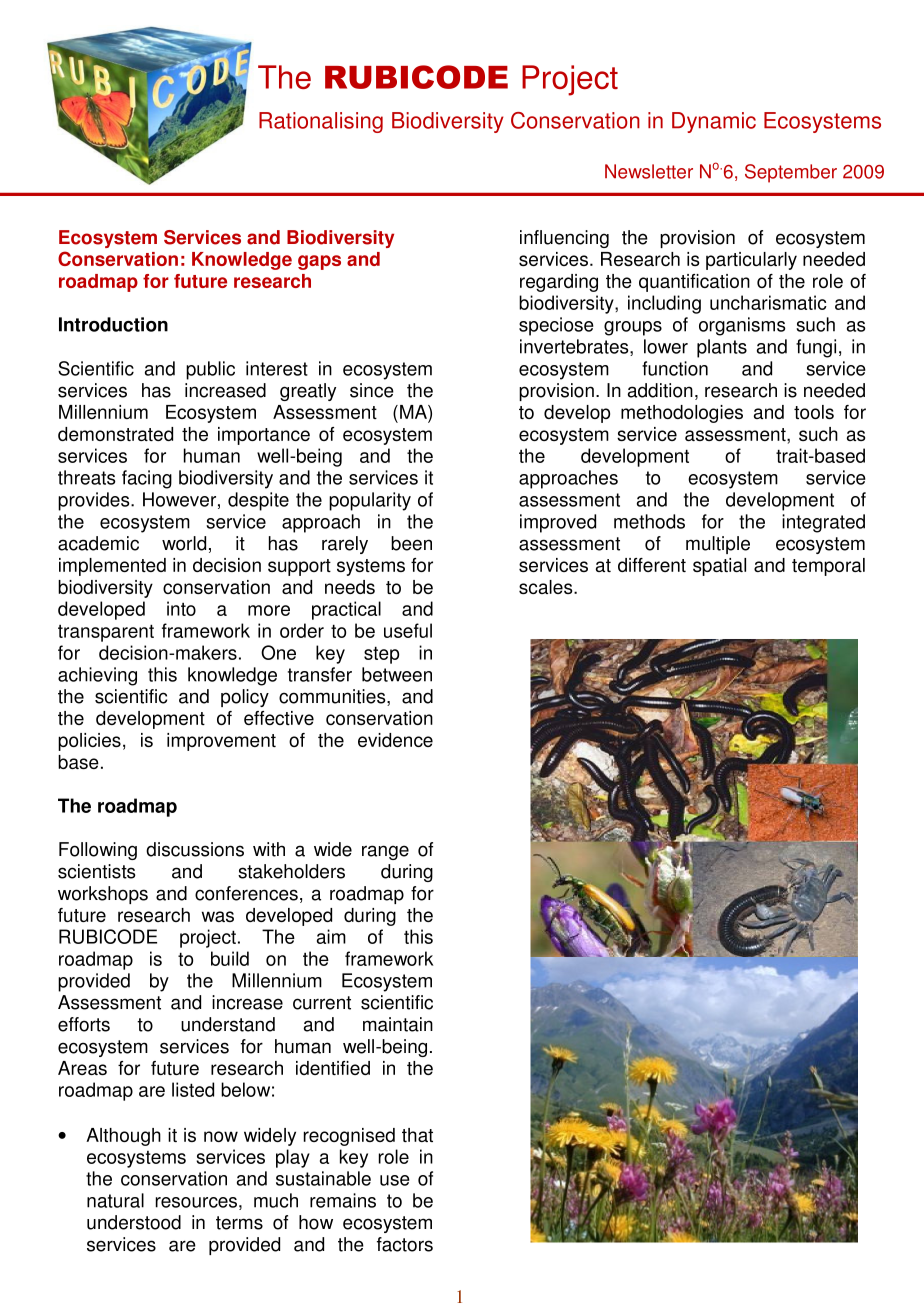 This document has width=924, height=1308. What do you see at coordinates (718, 545) in the document?
I see `multiple` at bounding box center [718, 545].
